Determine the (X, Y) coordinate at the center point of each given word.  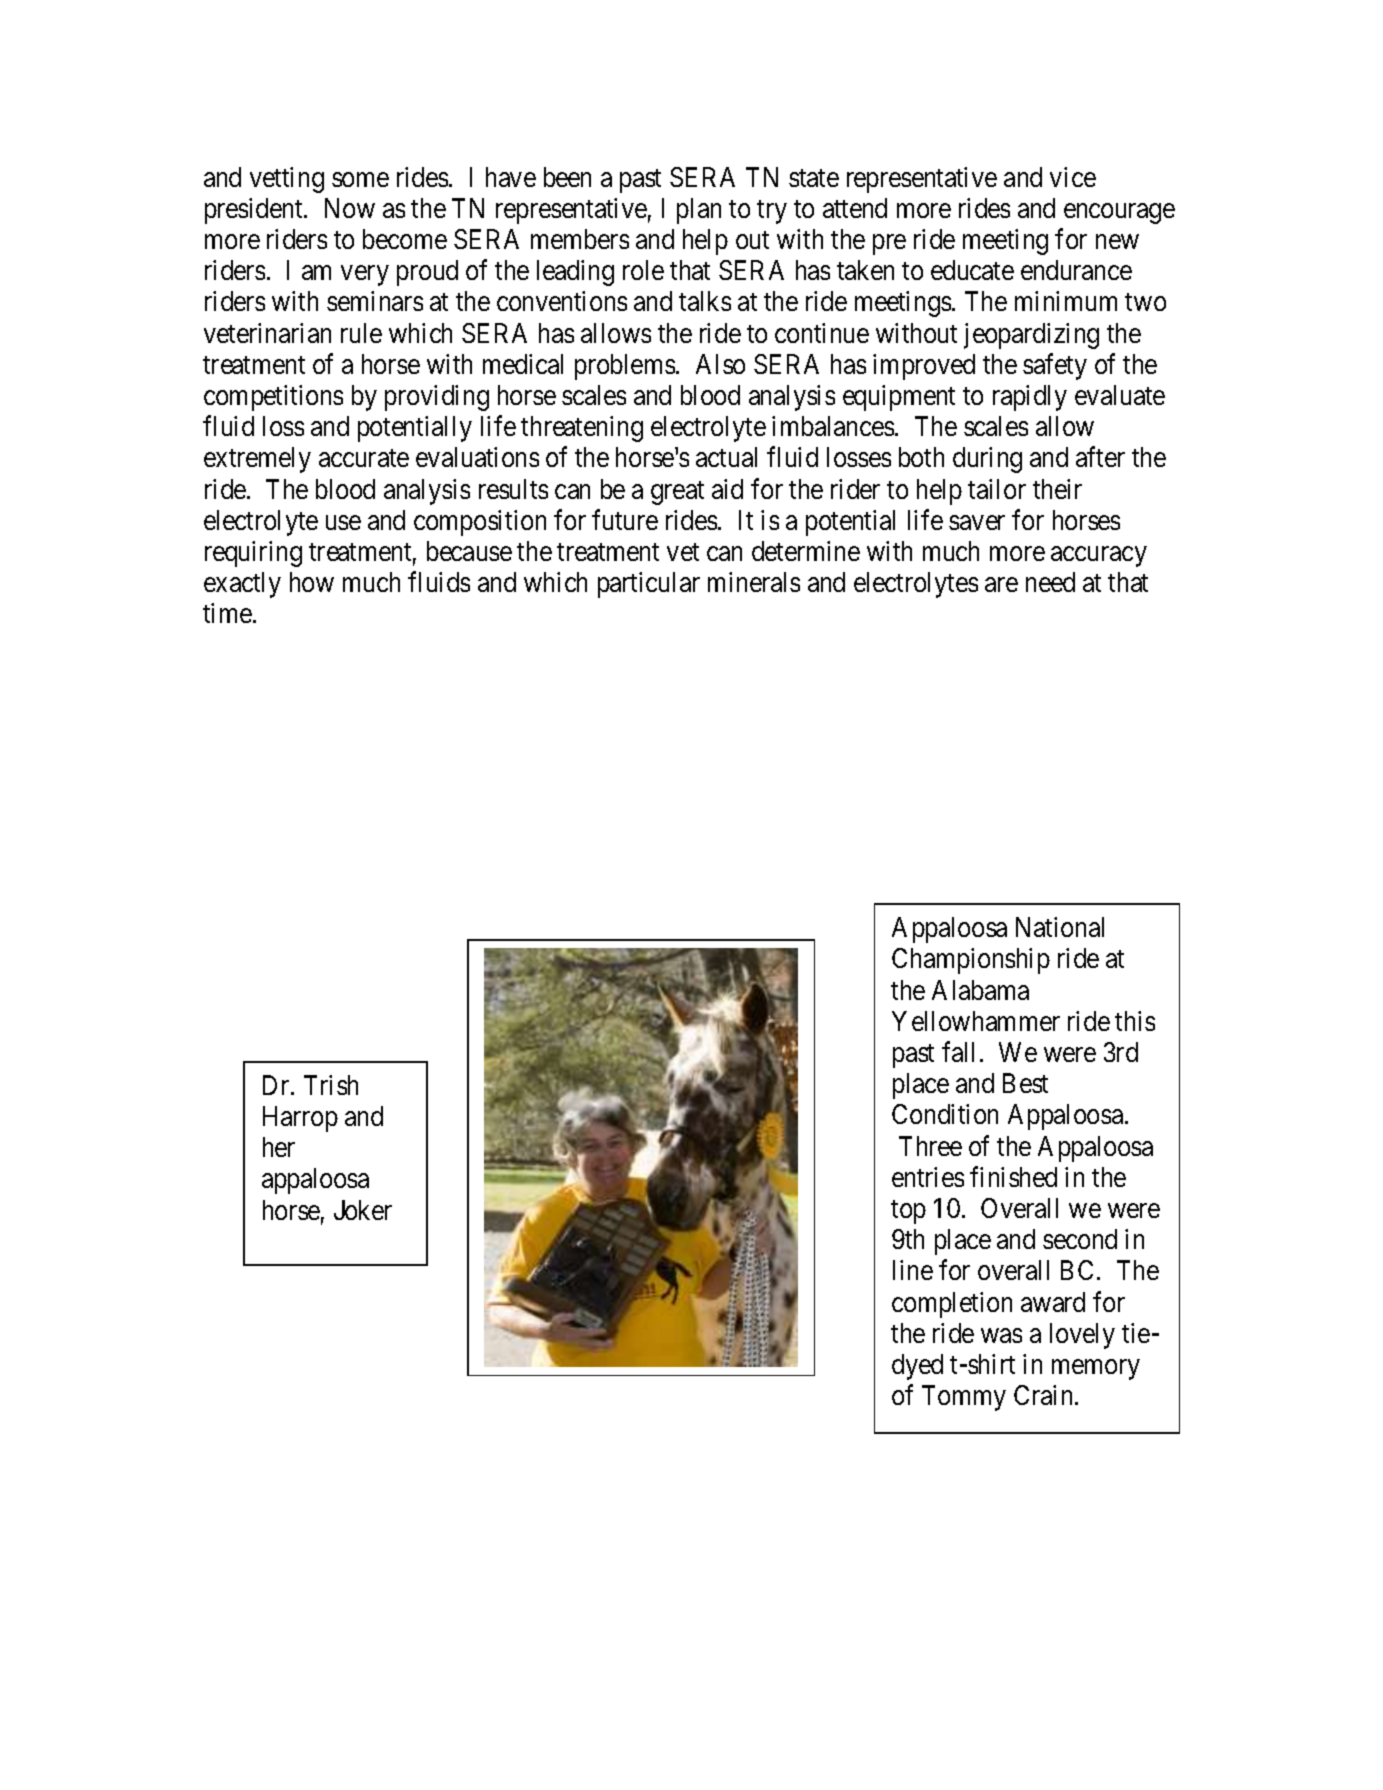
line (913, 1270)
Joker (363, 1210)
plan (699, 211)
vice (1073, 177)
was (1001, 1335)
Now (350, 208)
